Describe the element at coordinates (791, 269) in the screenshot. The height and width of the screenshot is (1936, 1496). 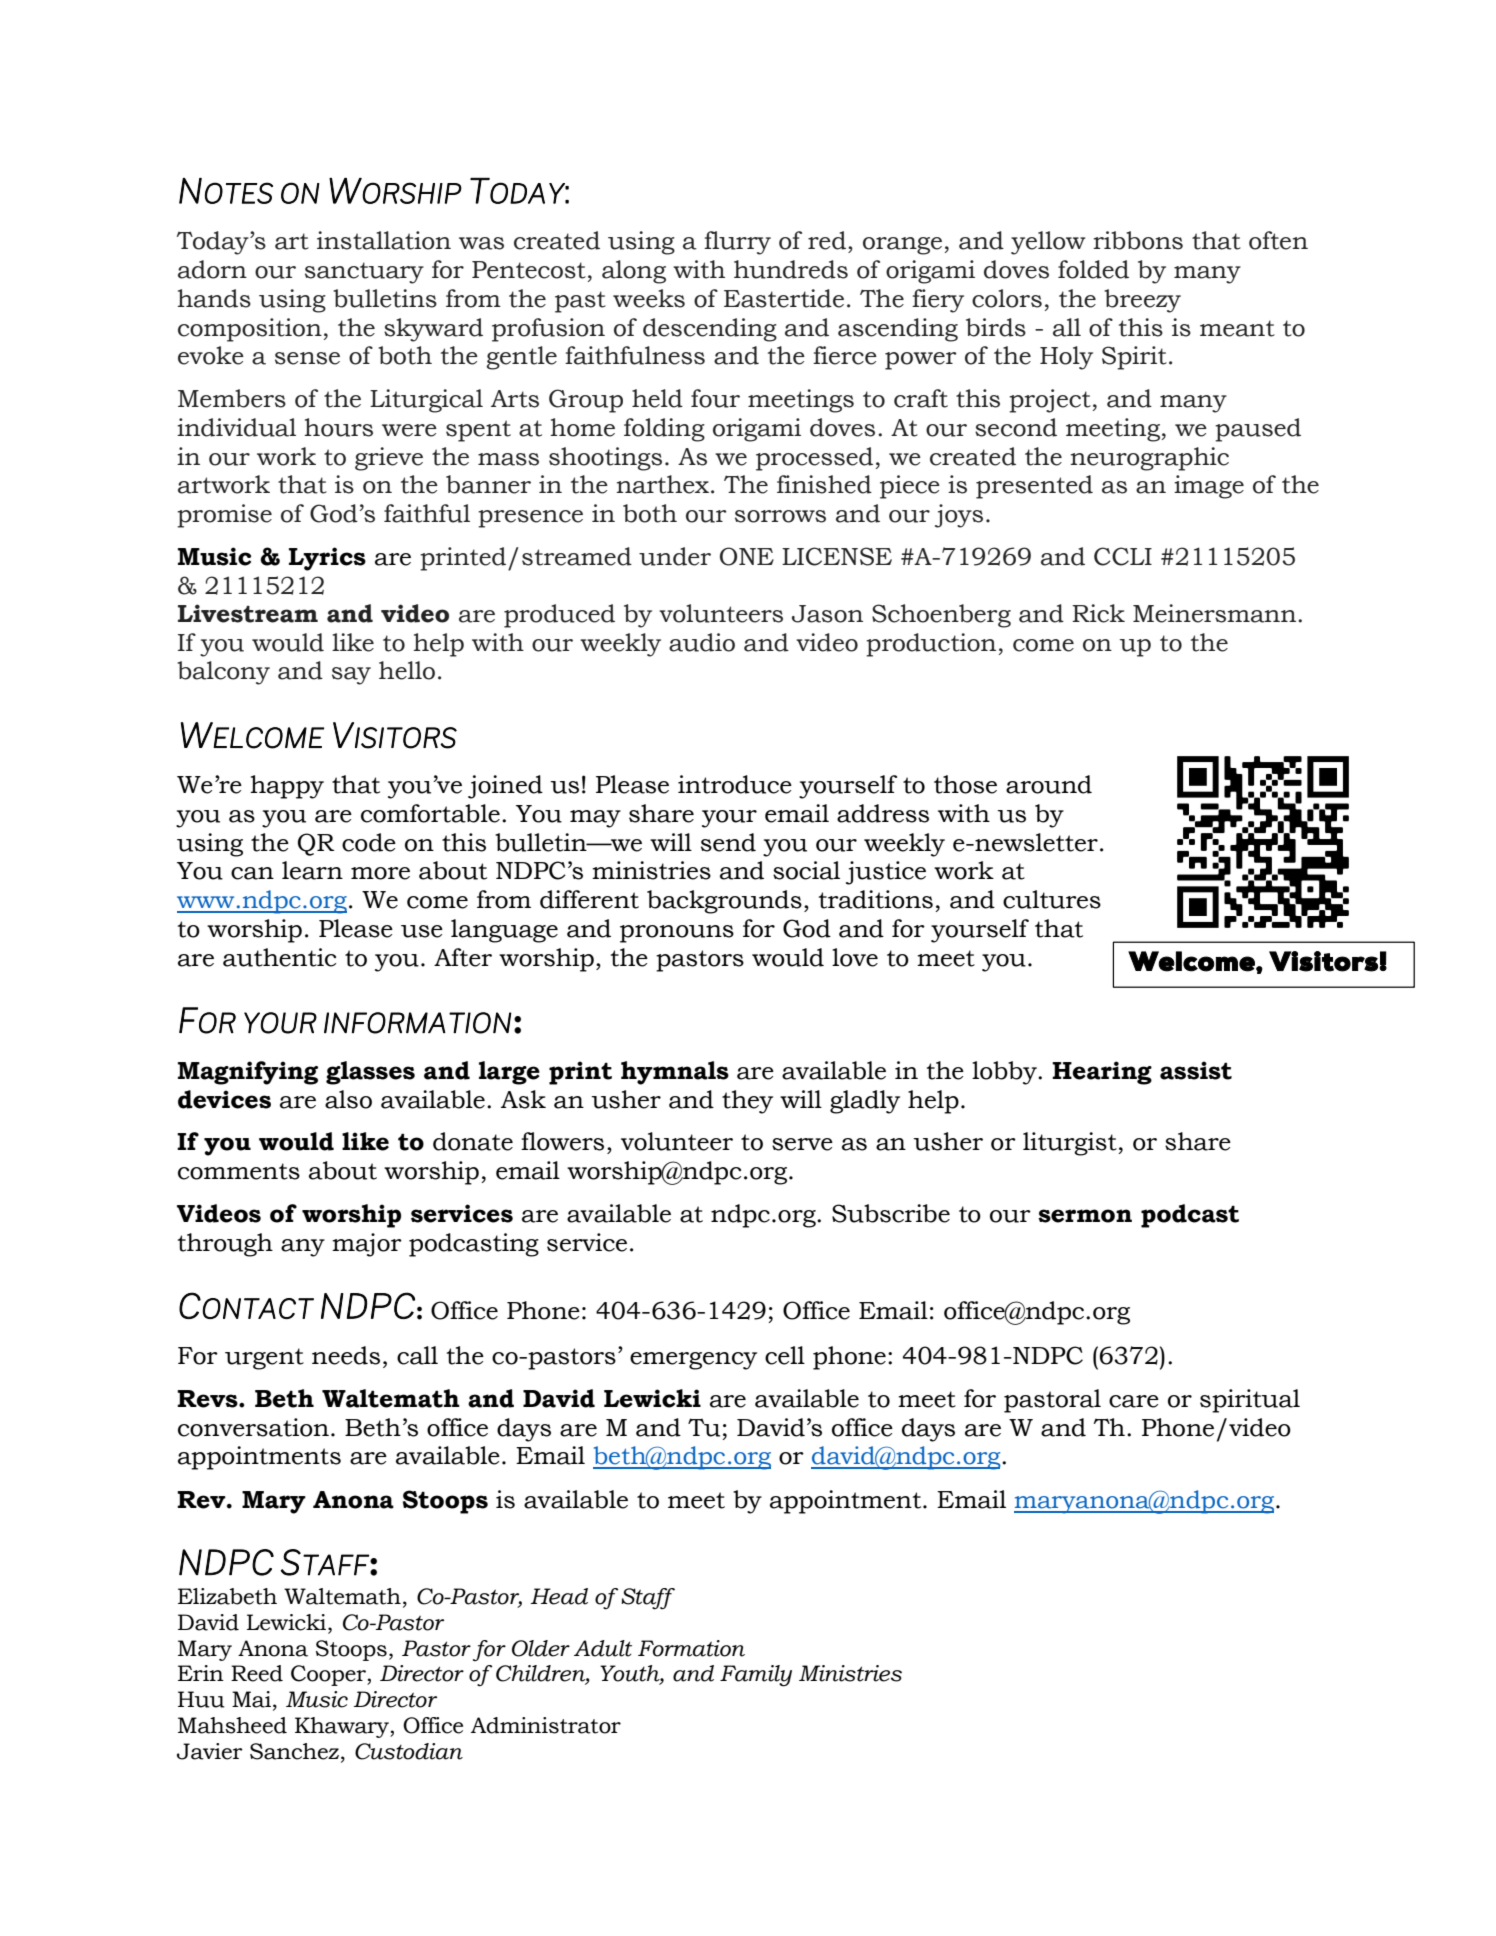
I see `hundreds` at that location.
